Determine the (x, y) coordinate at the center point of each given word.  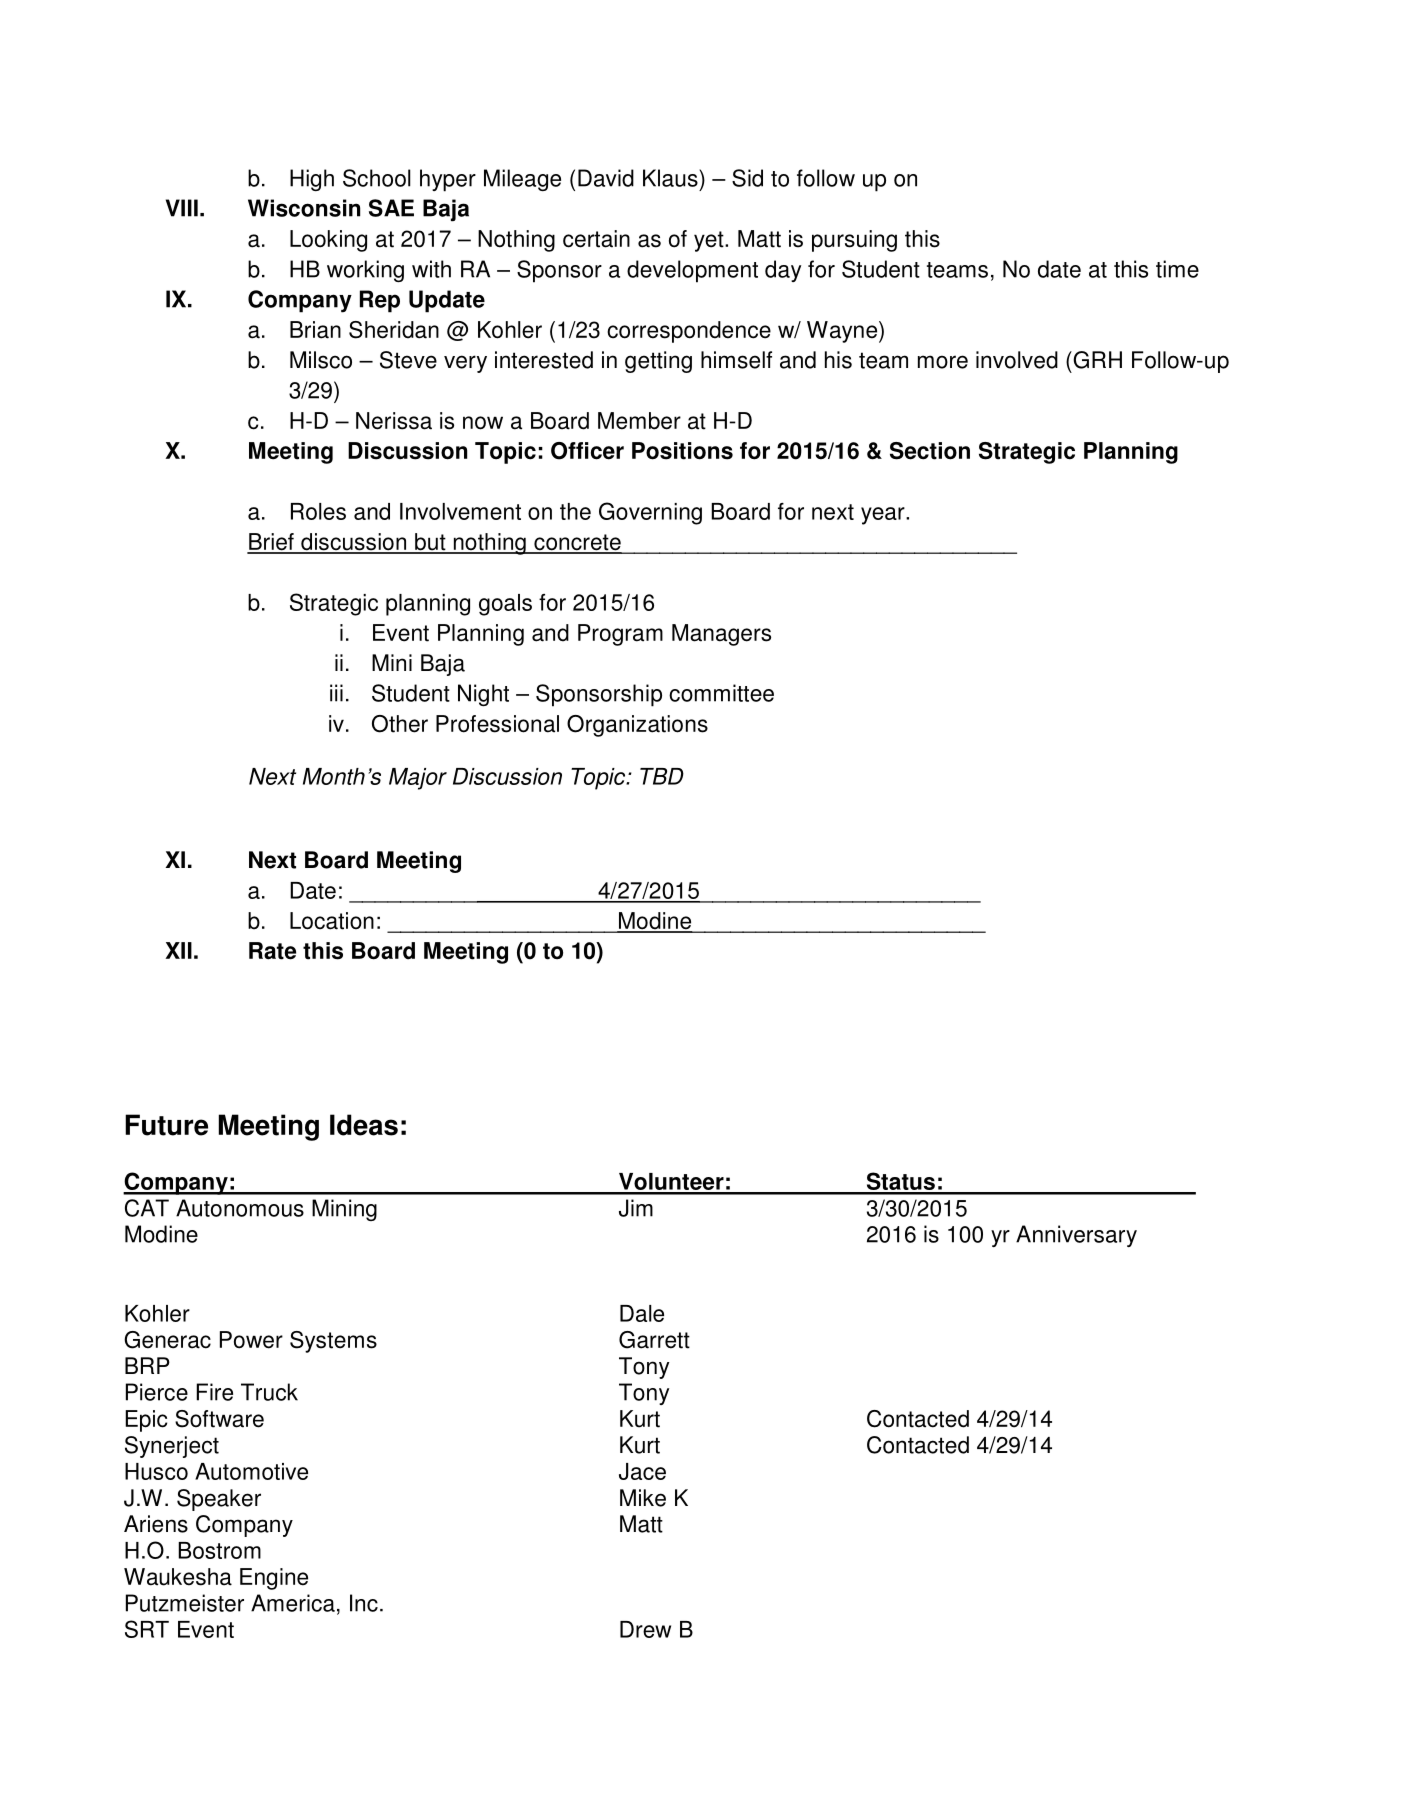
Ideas (364, 1125)
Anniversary (1076, 1236)
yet (710, 241)
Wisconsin (304, 208)
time (1177, 269)
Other (400, 724)
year (884, 516)
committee (721, 693)
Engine (274, 1579)
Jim (636, 1208)
